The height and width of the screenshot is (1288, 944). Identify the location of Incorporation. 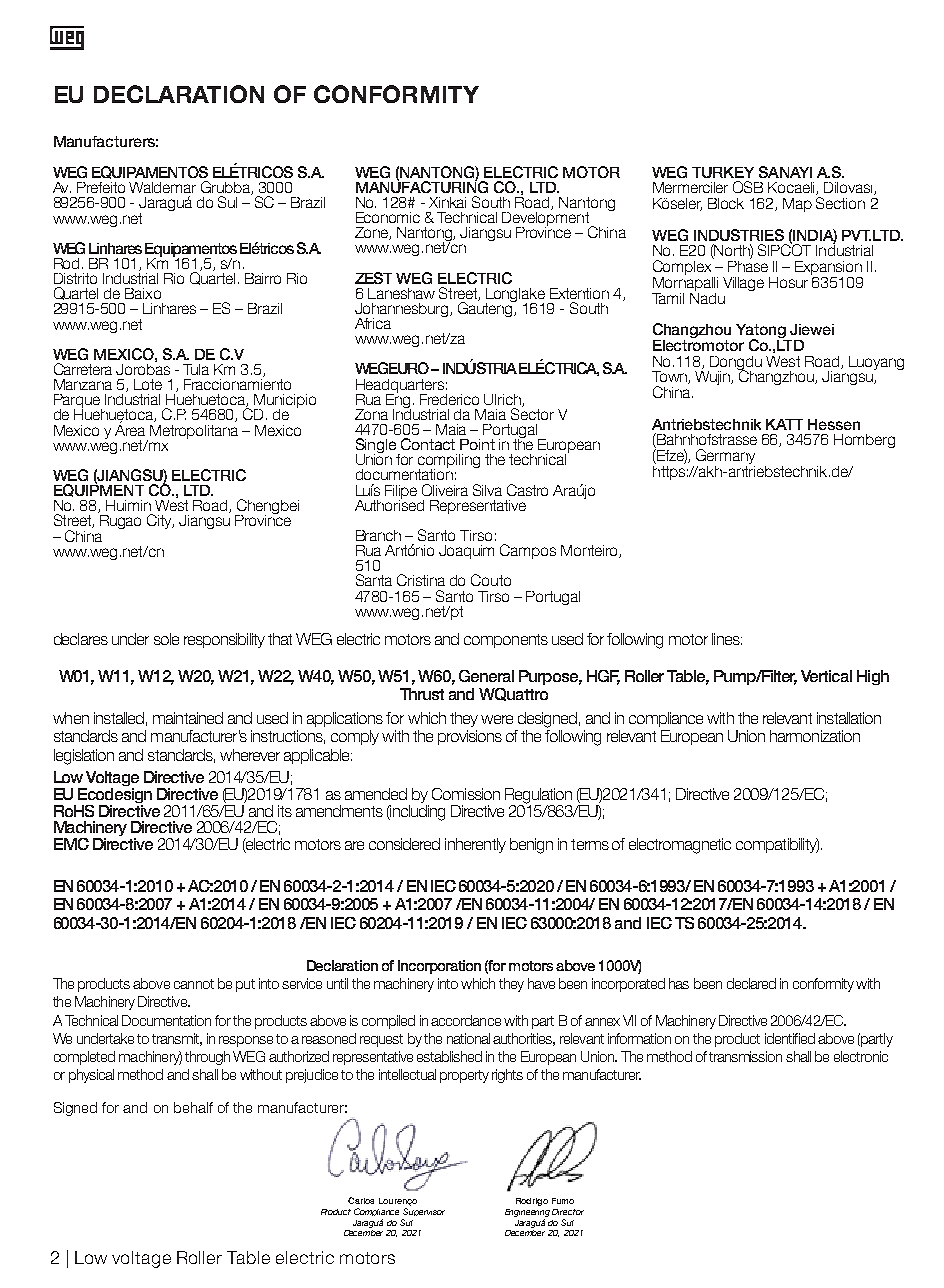
(439, 967).
